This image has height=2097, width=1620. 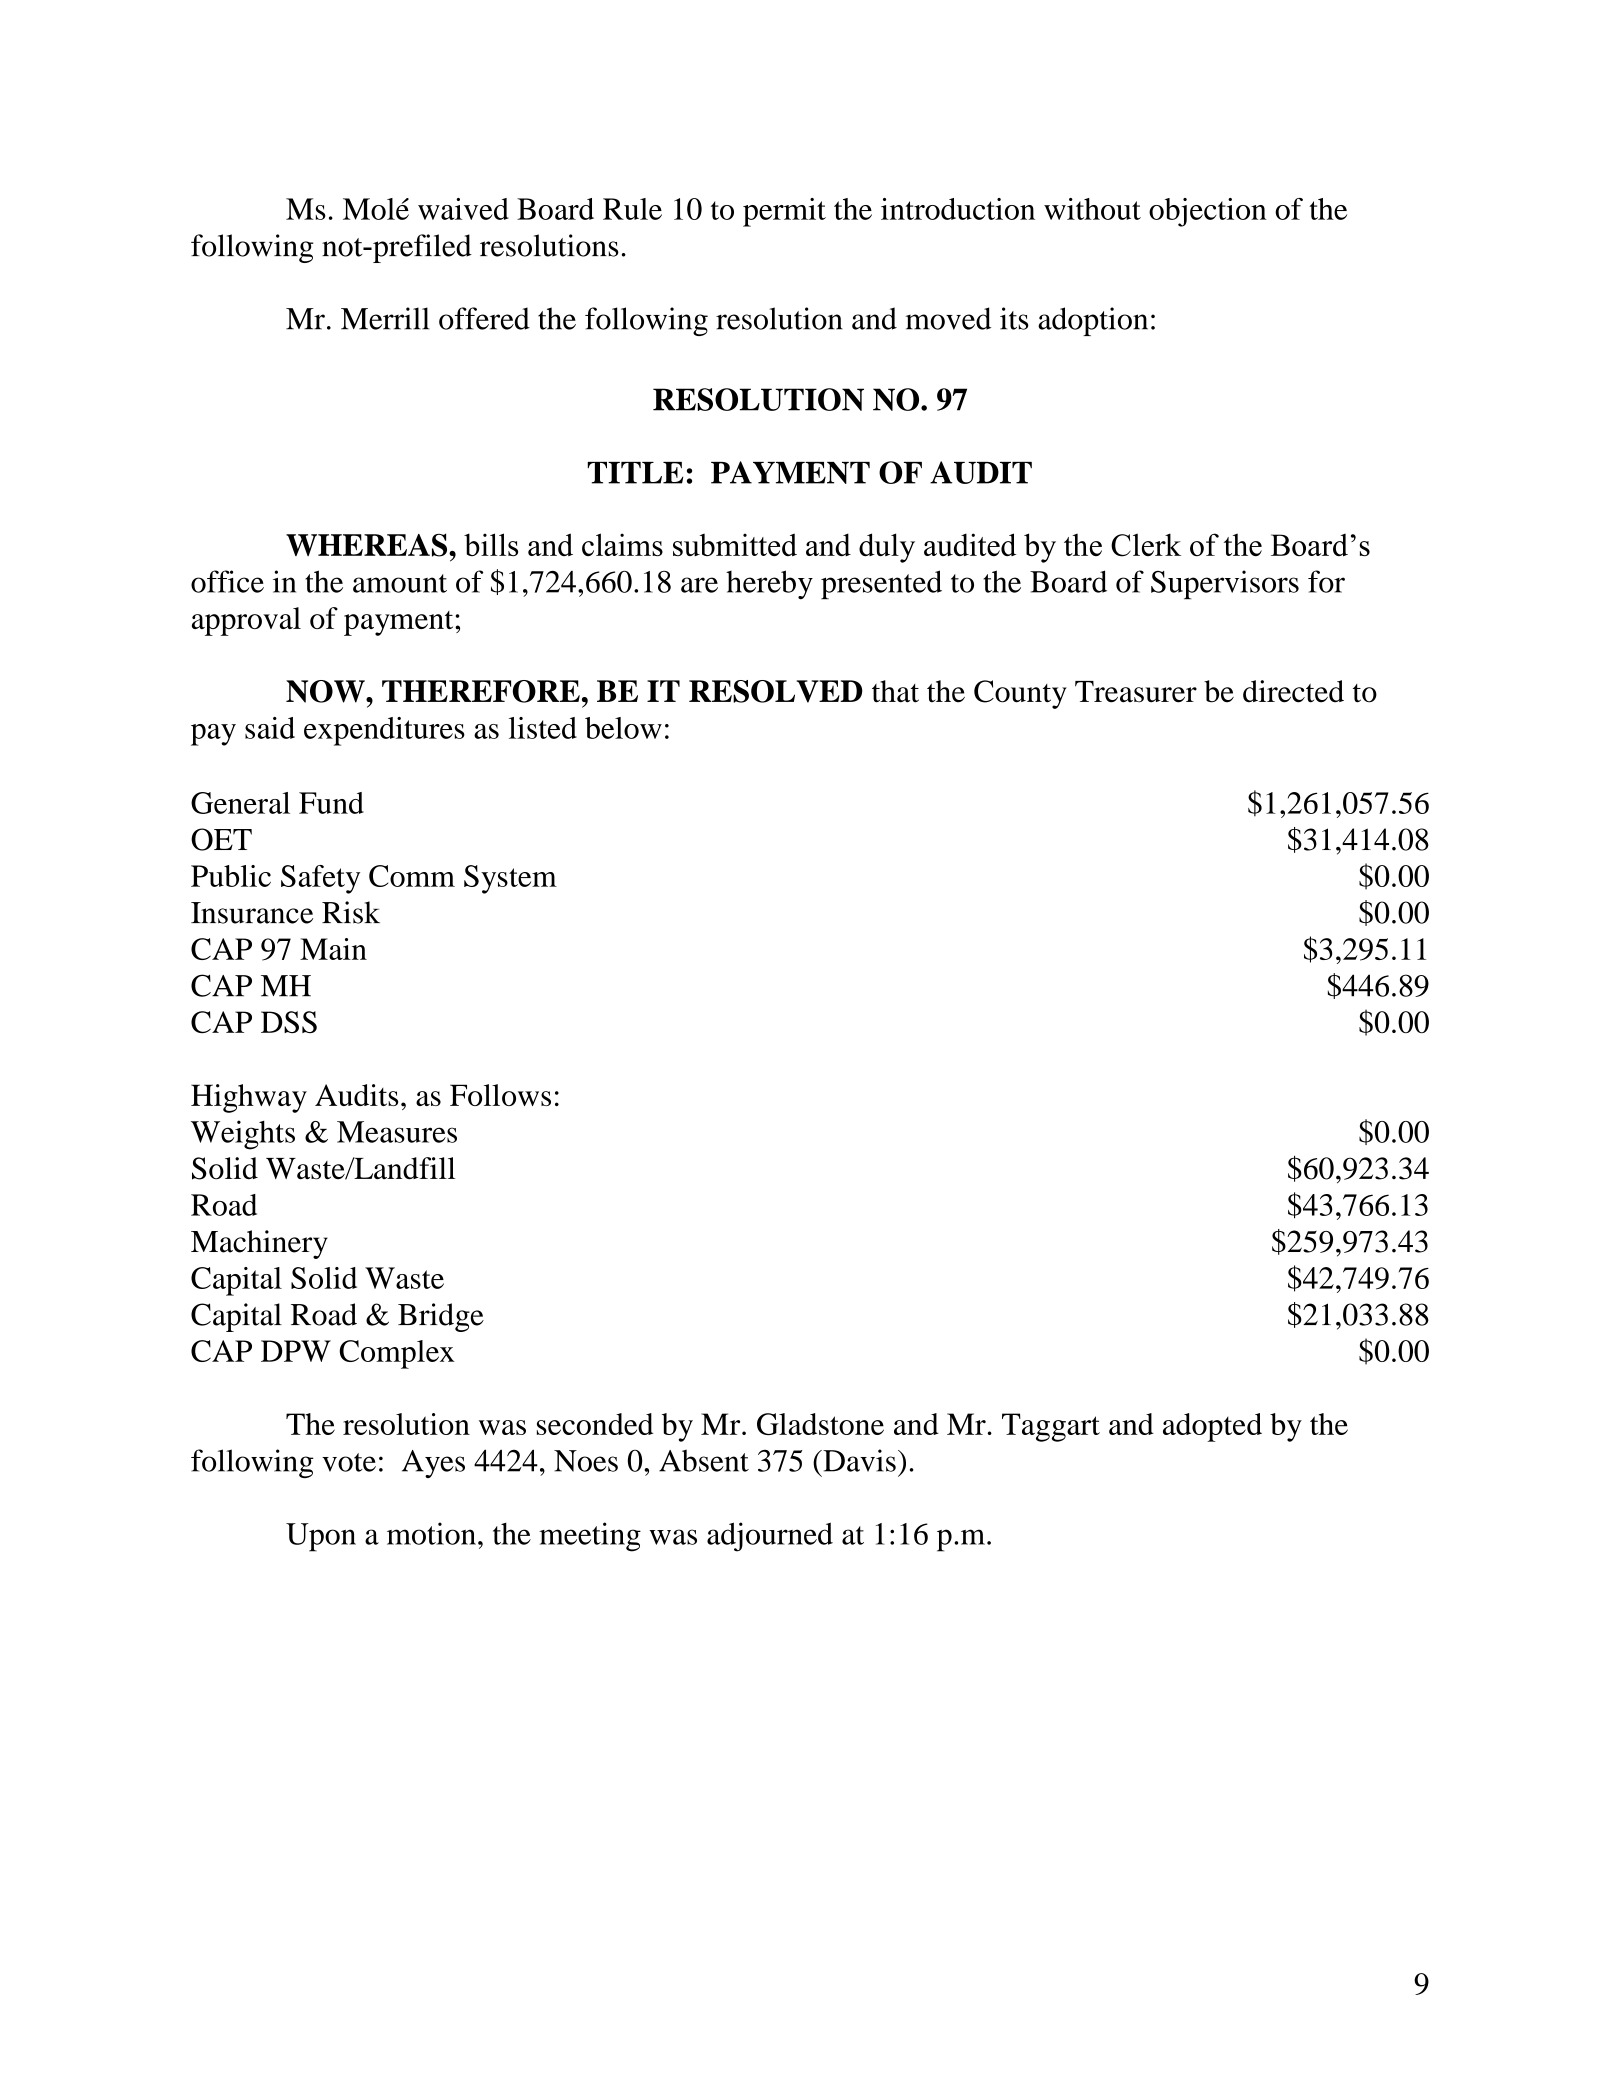 What do you see at coordinates (1208, 212) in the image?
I see `objection` at bounding box center [1208, 212].
